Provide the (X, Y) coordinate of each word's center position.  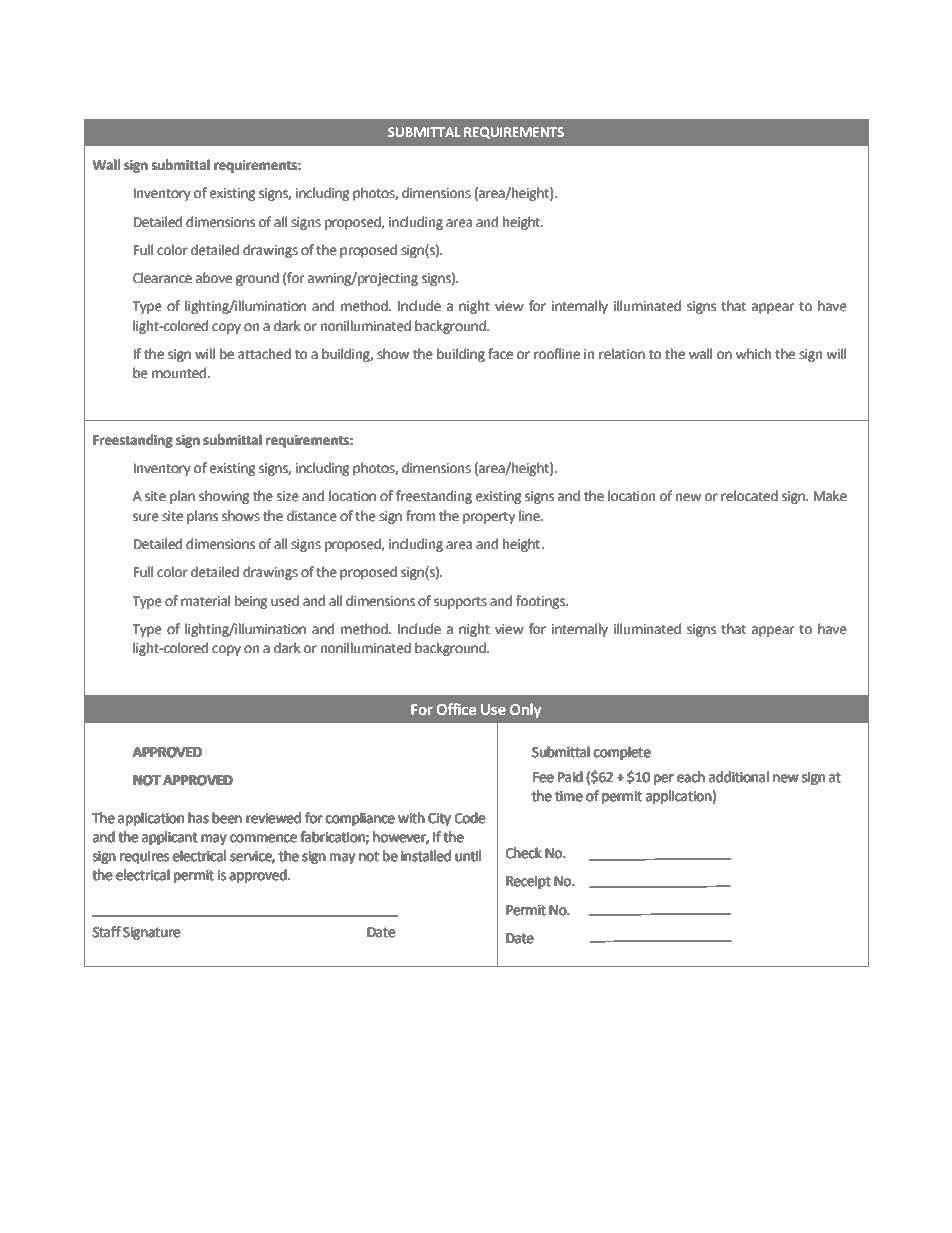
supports (460, 603)
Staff (107, 932)
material (206, 601)
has (198, 818)
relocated (749, 496)
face (500, 354)
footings (541, 602)
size (288, 496)
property (489, 518)
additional (739, 777)
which (753, 354)
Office (456, 709)
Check (524, 853)
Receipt (528, 882)
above (214, 278)
